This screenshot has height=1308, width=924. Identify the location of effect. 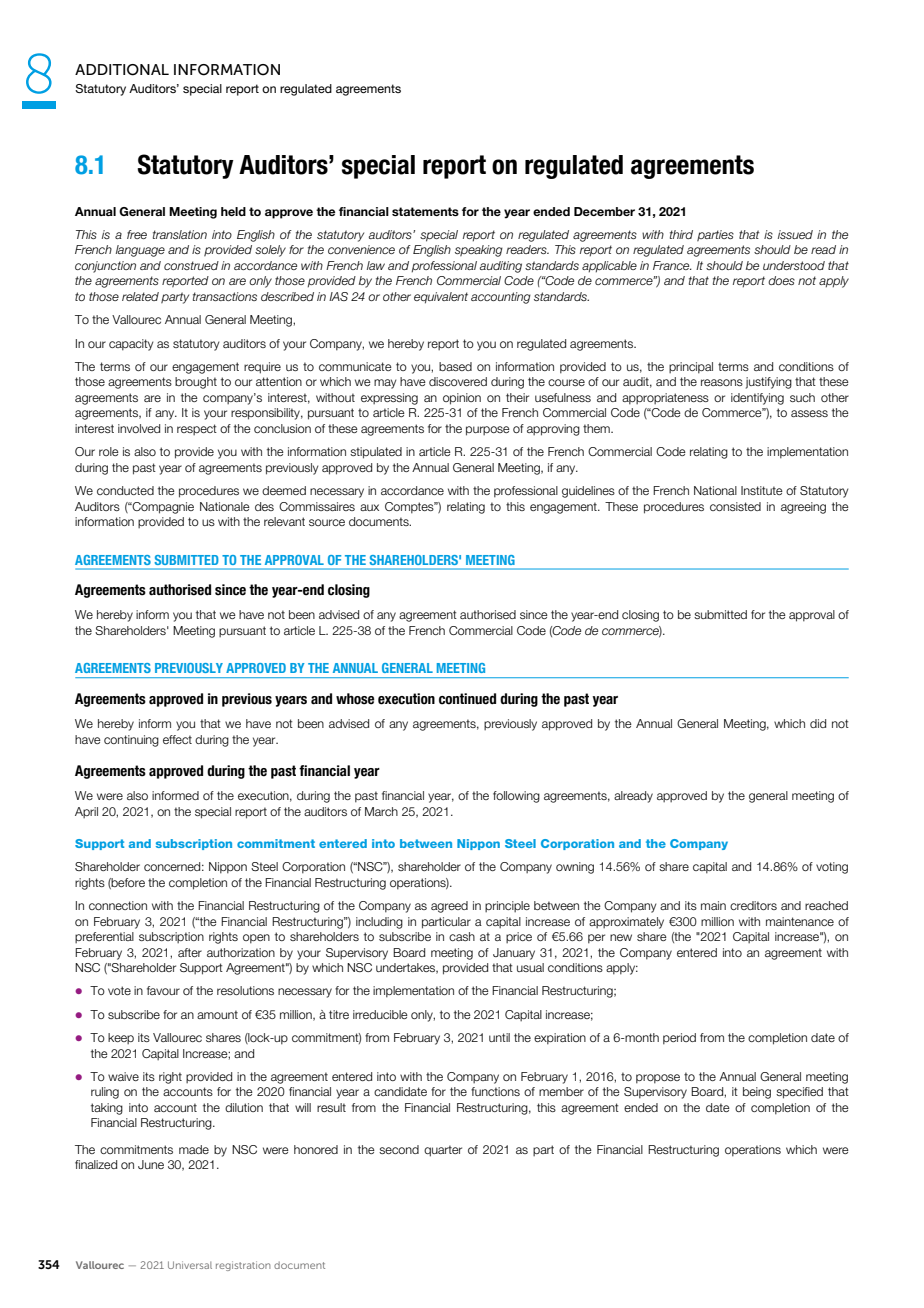
(177, 739).
